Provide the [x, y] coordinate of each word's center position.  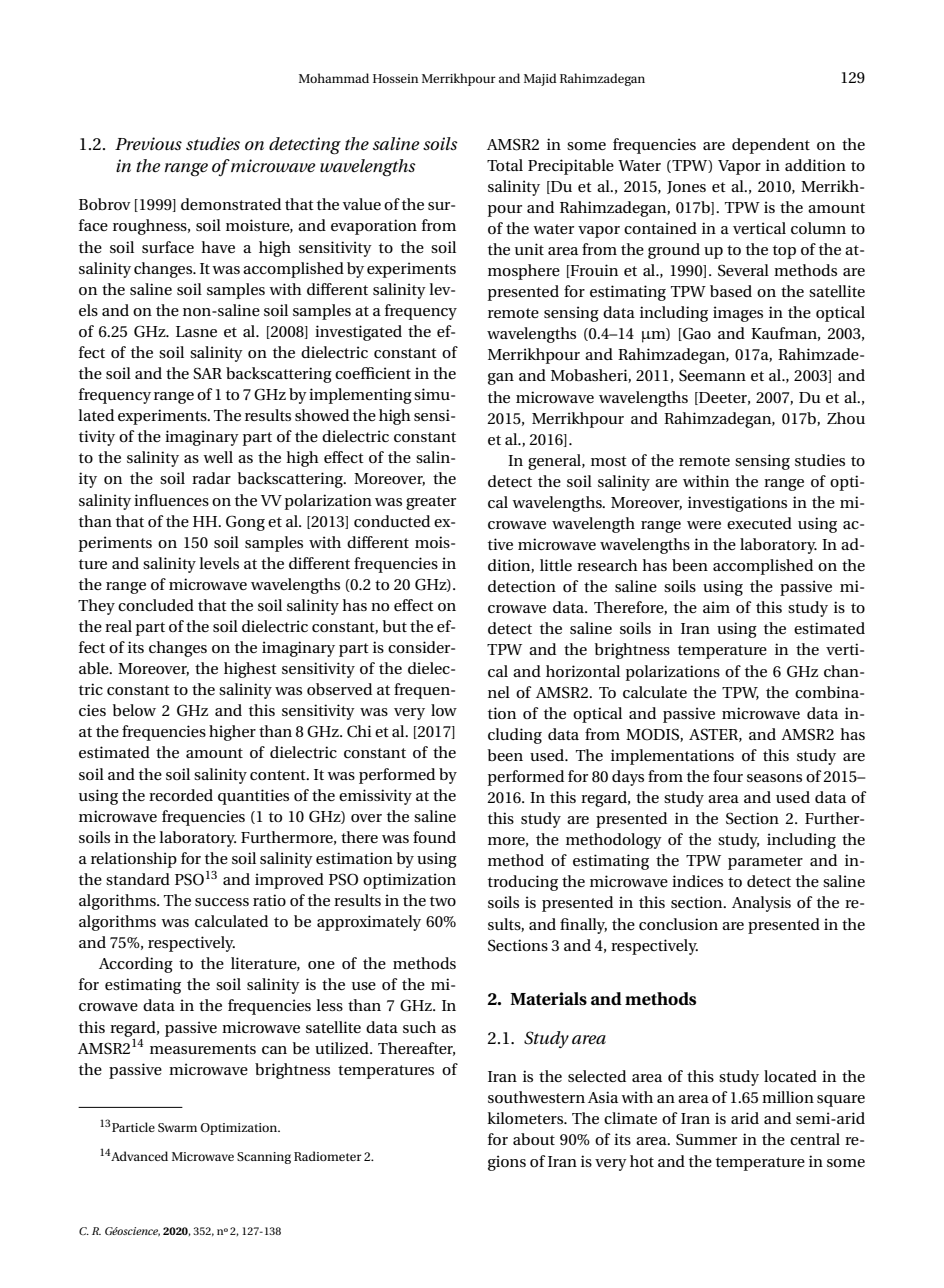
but [395, 626]
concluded [156, 605]
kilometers [526, 1118]
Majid [540, 79]
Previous [148, 144]
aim [716, 607]
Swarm [177, 1127]
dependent [771, 146]
